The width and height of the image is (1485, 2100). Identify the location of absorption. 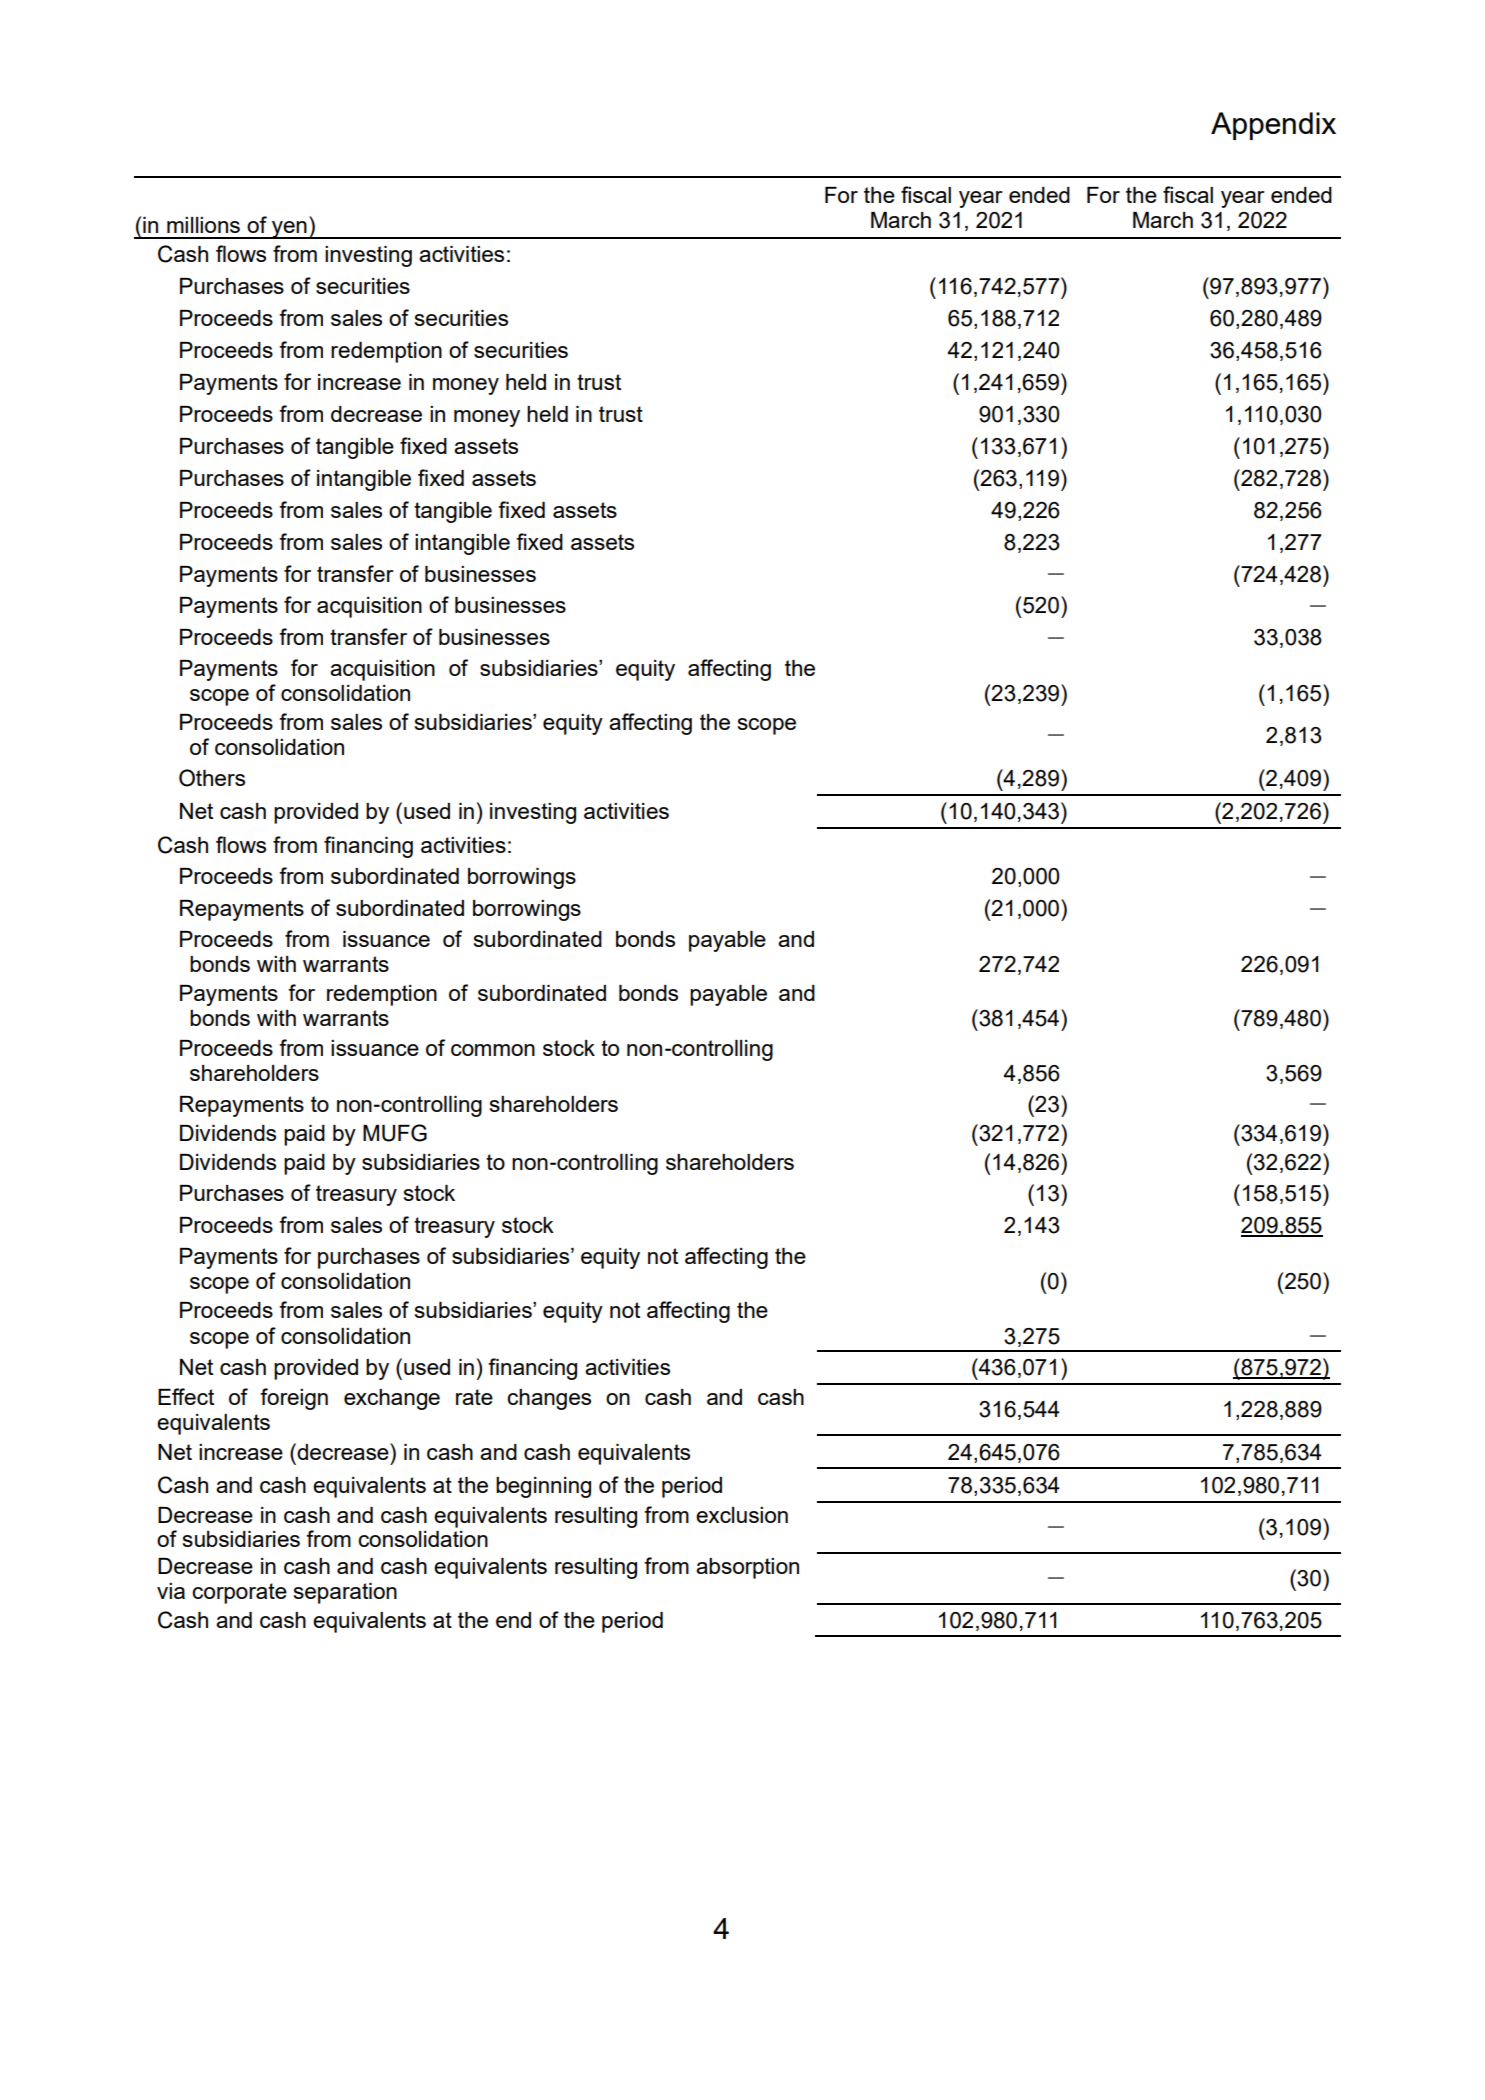
(747, 1568).
